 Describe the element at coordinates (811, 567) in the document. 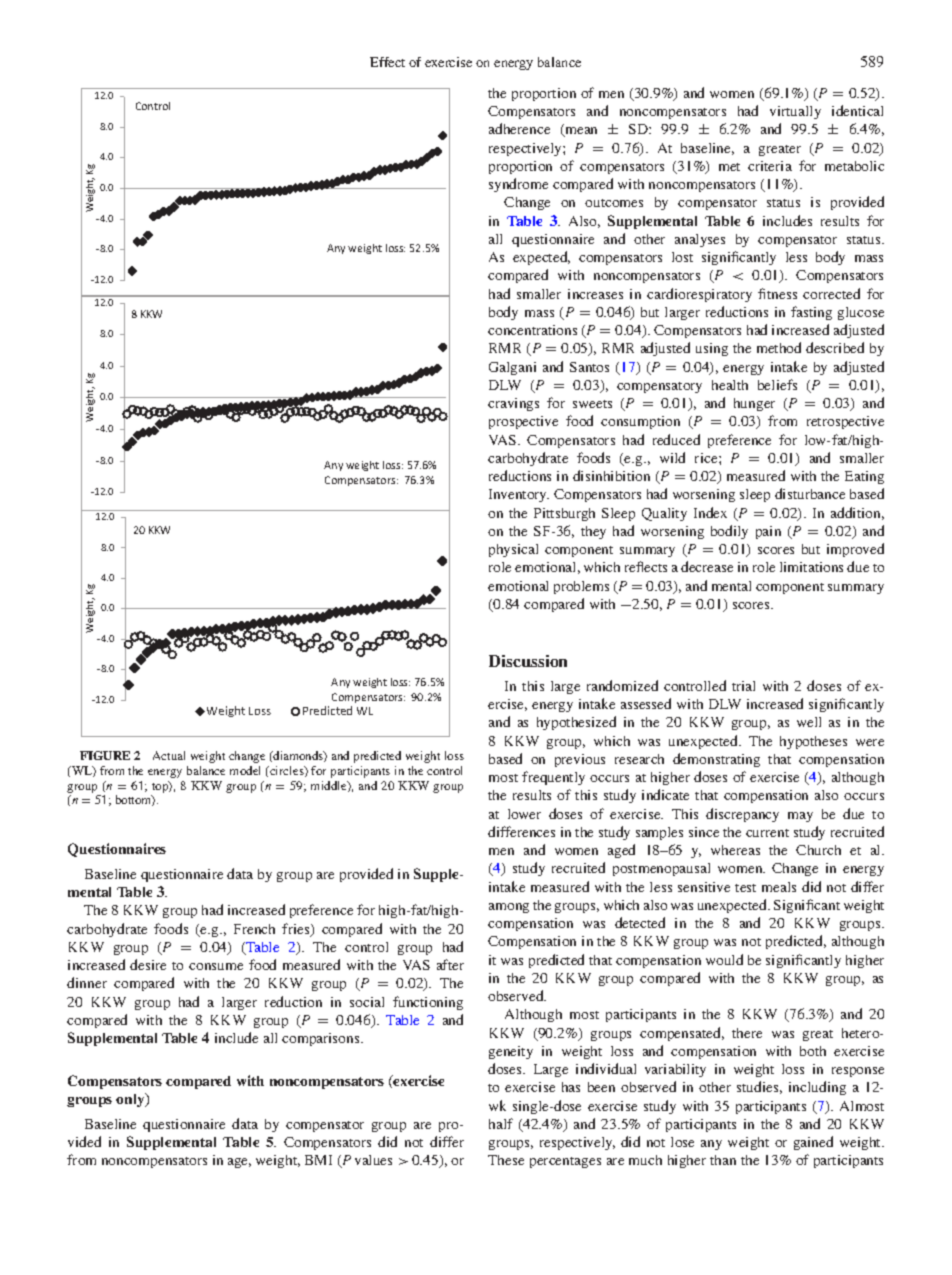

I see `limitations` at that location.
